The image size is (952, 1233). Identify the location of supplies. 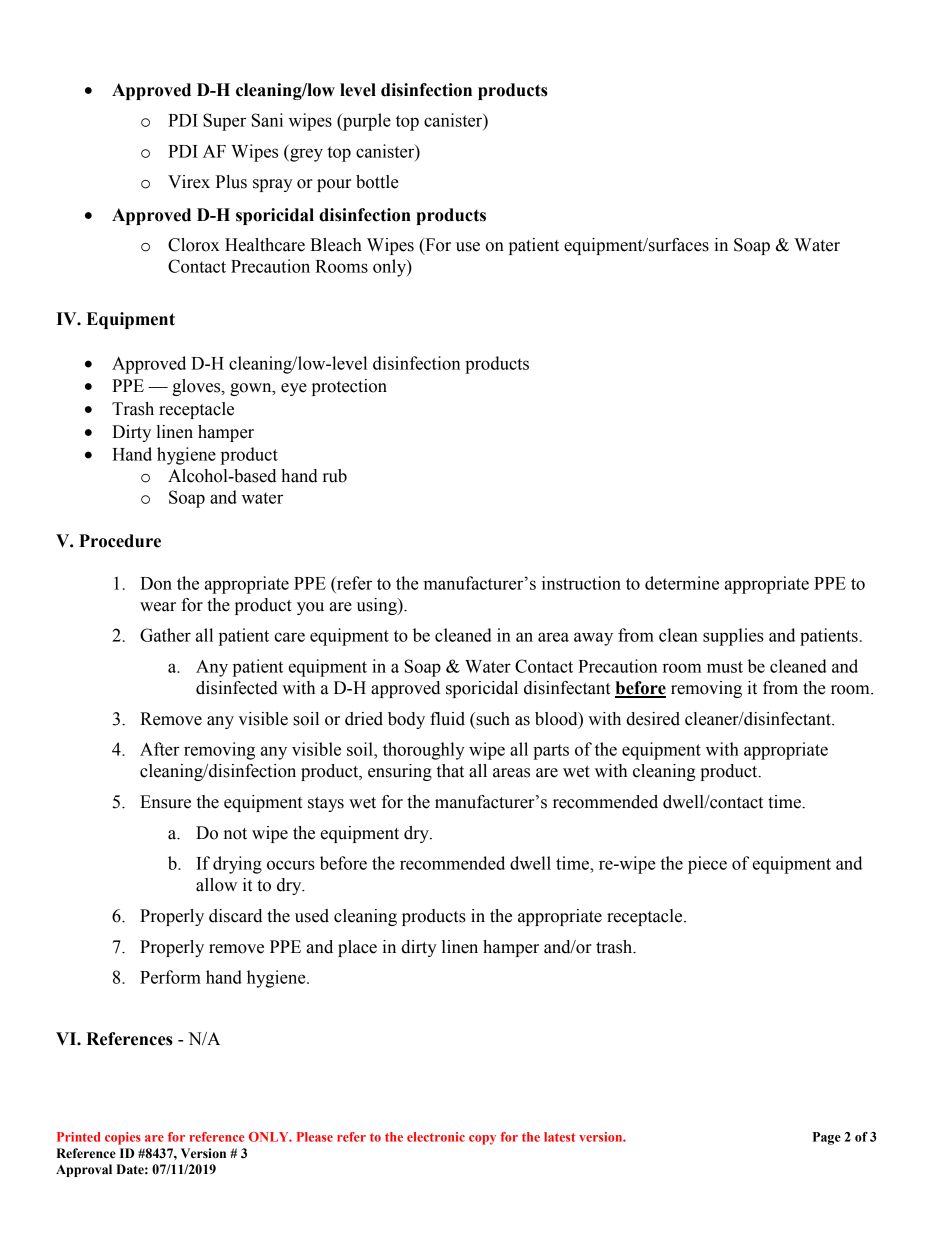
(733, 637).
